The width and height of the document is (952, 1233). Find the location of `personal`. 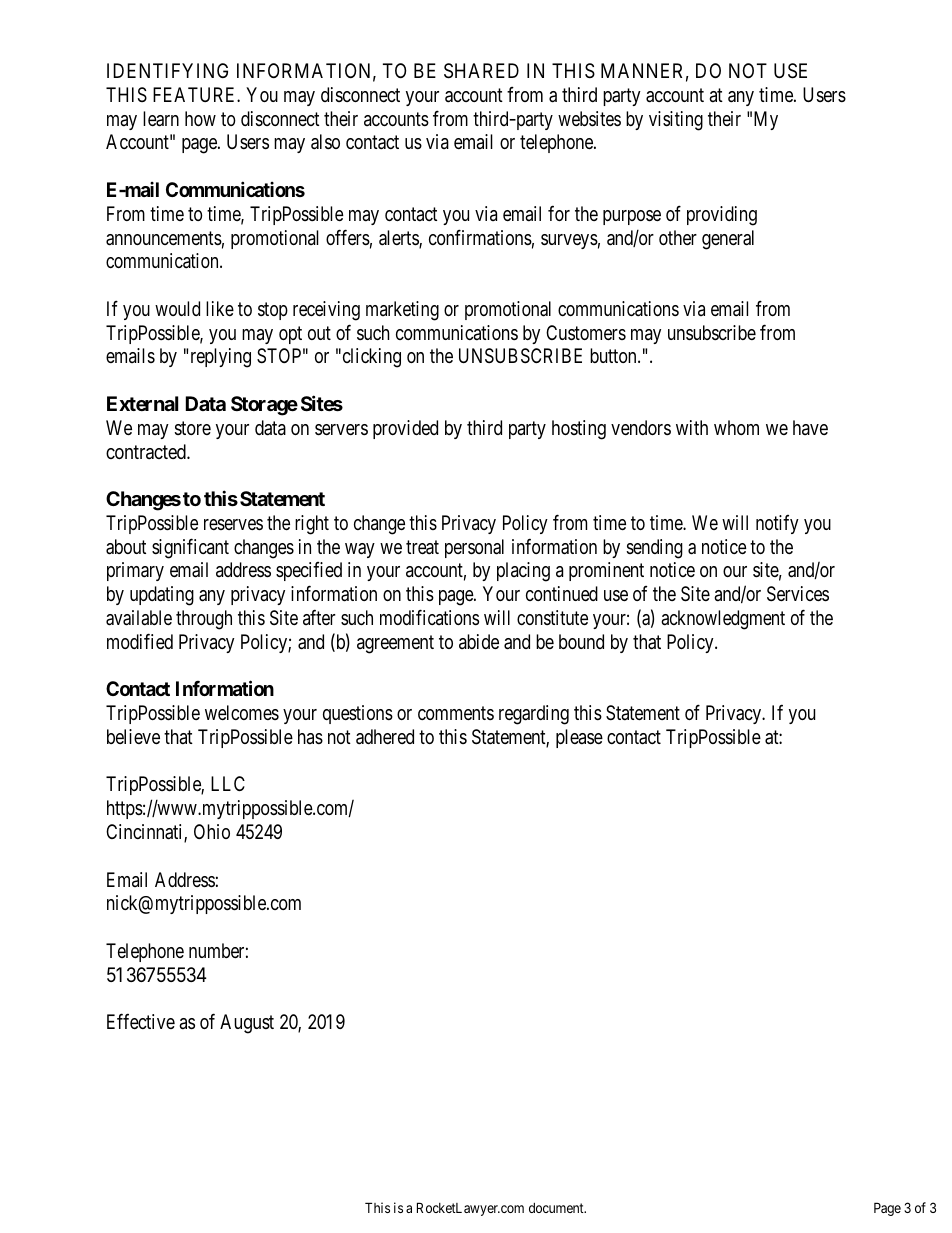

personal is located at coordinates (474, 548).
